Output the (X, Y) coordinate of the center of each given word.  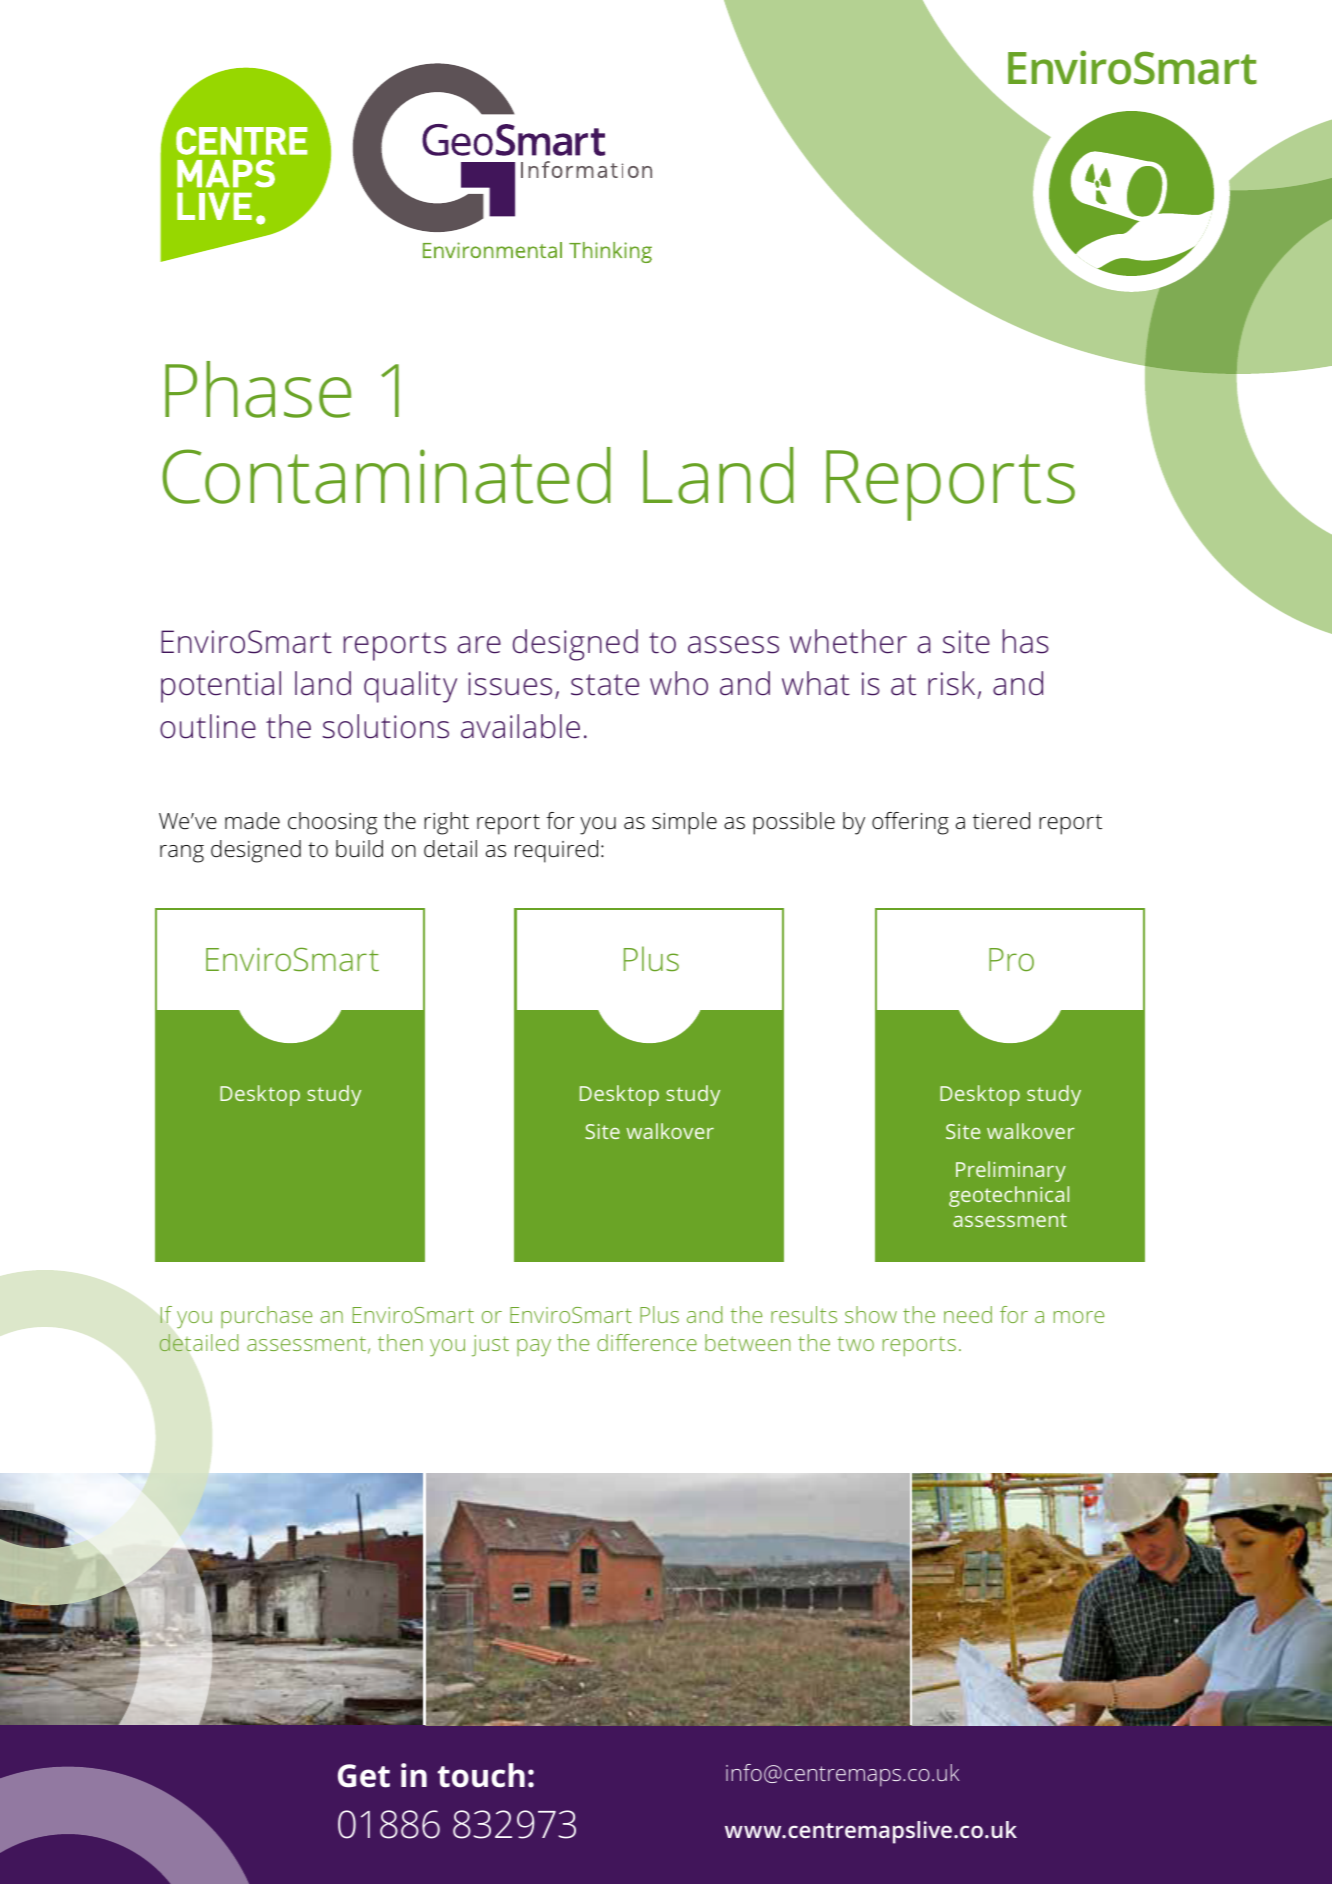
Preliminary (1011, 1171)
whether (848, 641)
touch (481, 1775)
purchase (266, 1317)
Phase (258, 389)
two (856, 1344)
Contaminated (386, 475)
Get (364, 1776)
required (556, 851)
